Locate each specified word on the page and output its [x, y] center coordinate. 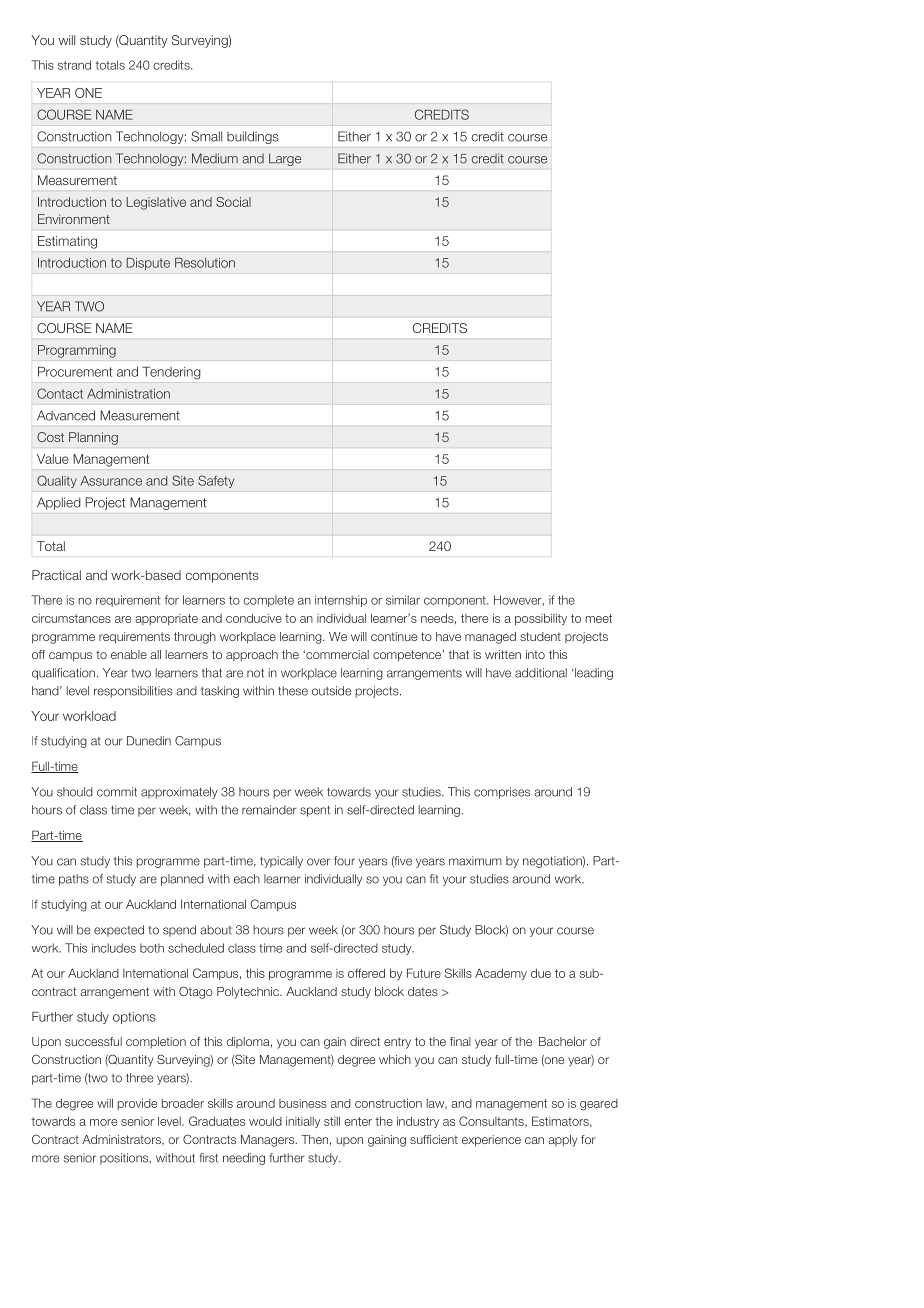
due [541, 973]
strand [74, 65]
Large [285, 159]
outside [331, 691]
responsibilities [133, 692]
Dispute [148, 264]
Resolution [205, 263]
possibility [541, 619]
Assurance [111, 481]
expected [119, 931]
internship [341, 601]
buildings [253, 137]
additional [541, 673]
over [318, 862]
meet [599, 618]
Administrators [122, 1140]
